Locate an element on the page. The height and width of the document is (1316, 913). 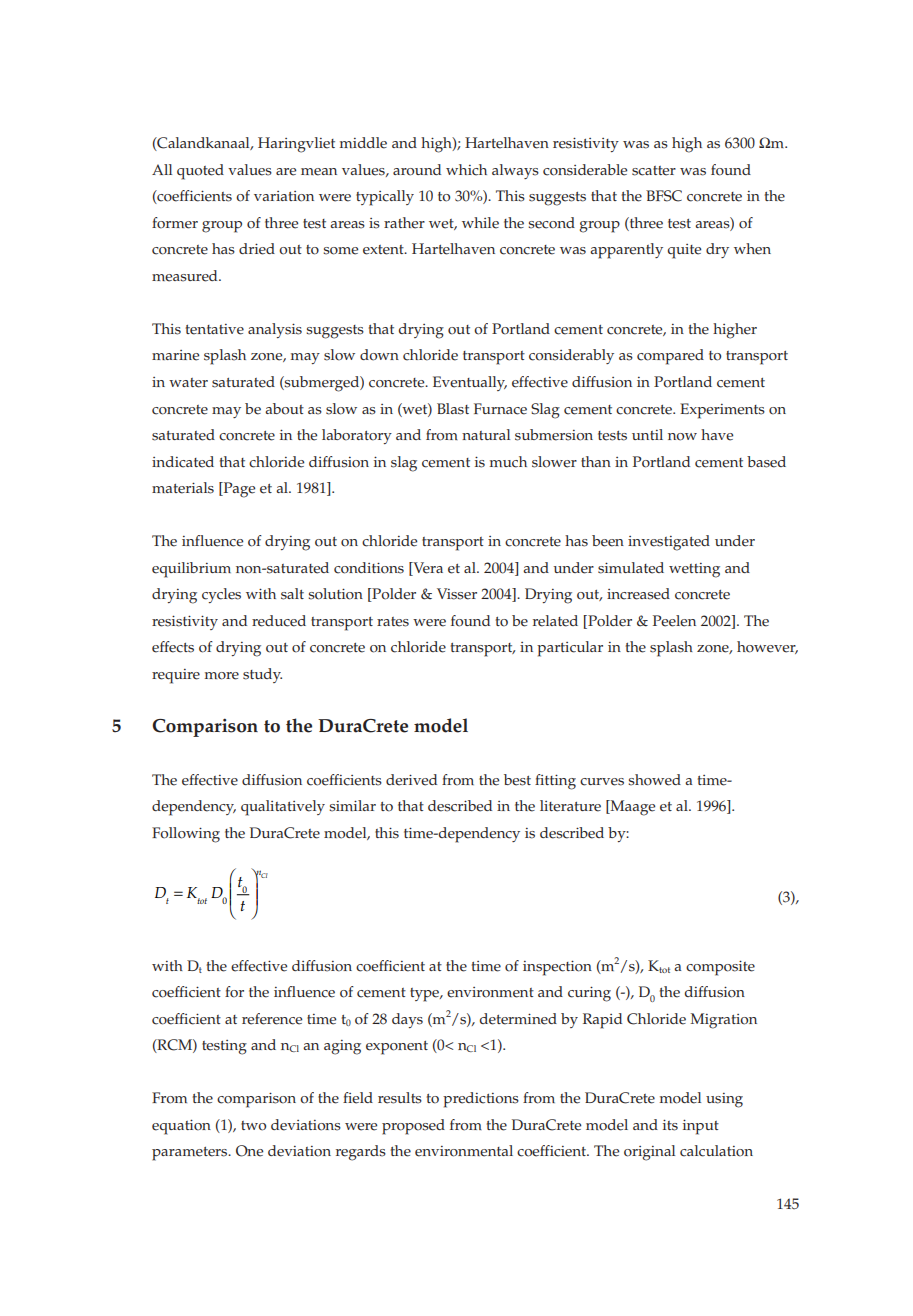
scatter is located at coordinates (654, 171).
